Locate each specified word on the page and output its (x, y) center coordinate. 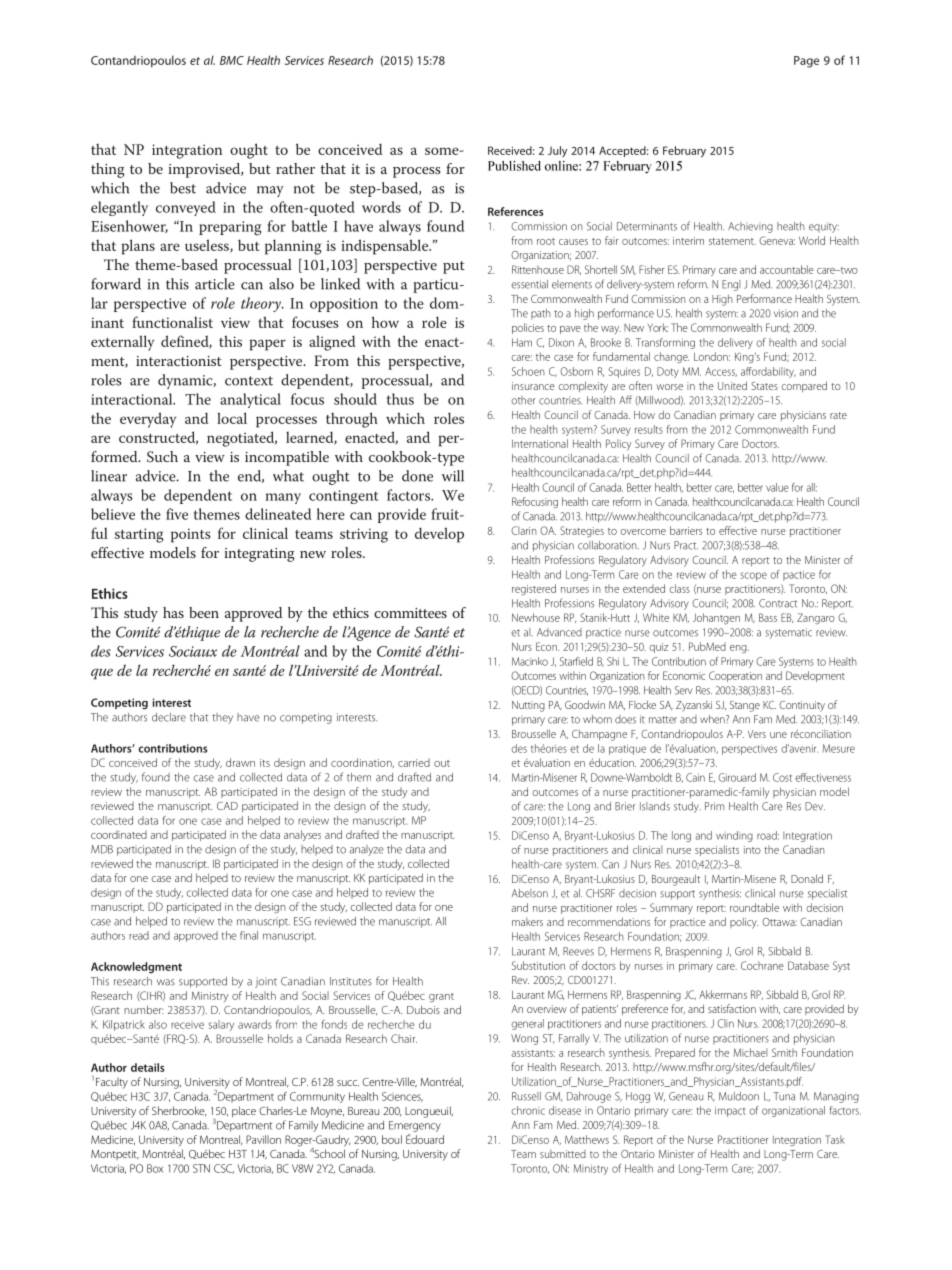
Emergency (415, 1126)
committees (410, 613)
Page (806, 62)
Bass (768, 617)
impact (730, 1111)
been (204, 612)
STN (201, 1168)
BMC (232, 60)
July (557, 151)
